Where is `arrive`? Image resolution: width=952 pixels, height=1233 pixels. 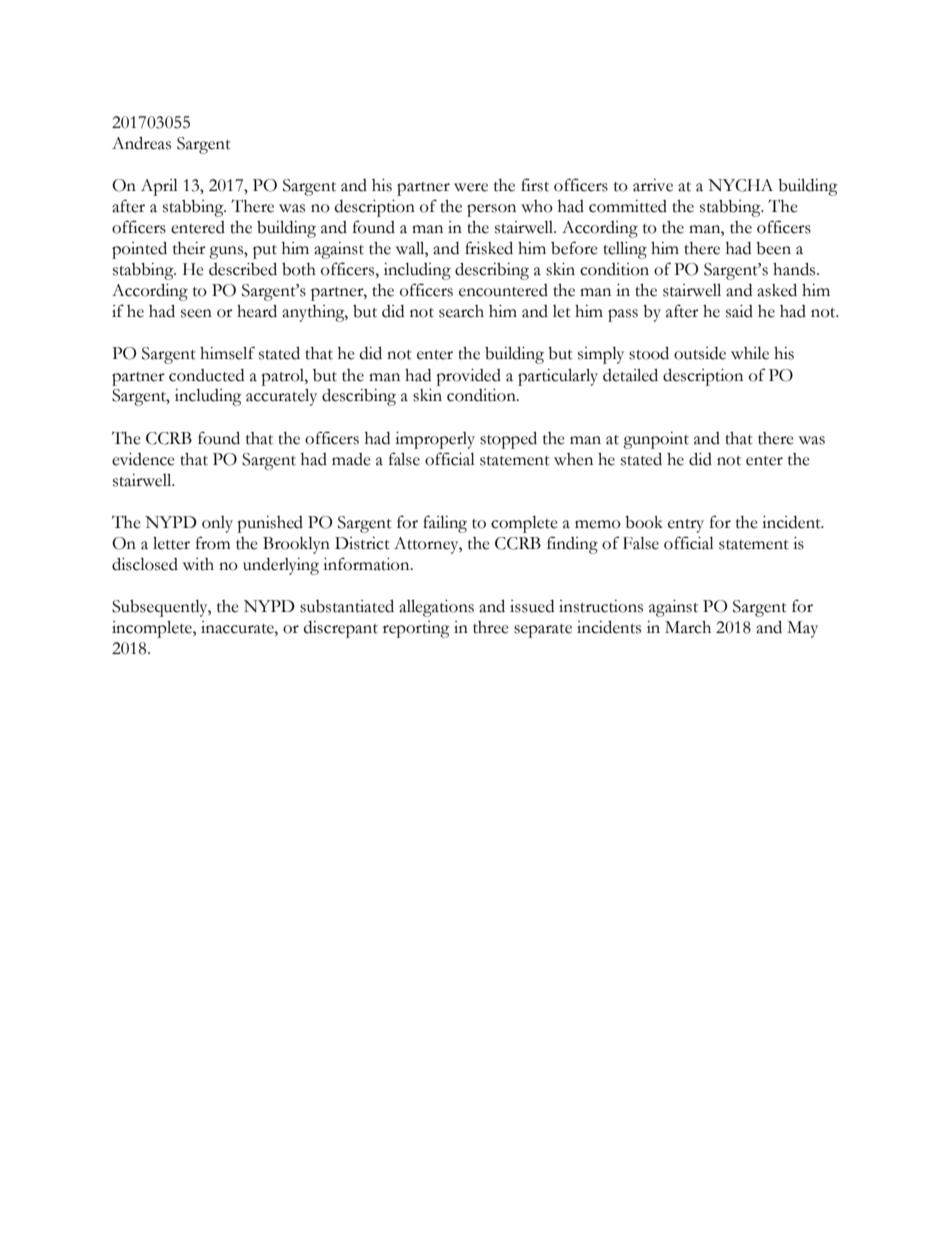
arrive is located at coordinates (653, 185).
